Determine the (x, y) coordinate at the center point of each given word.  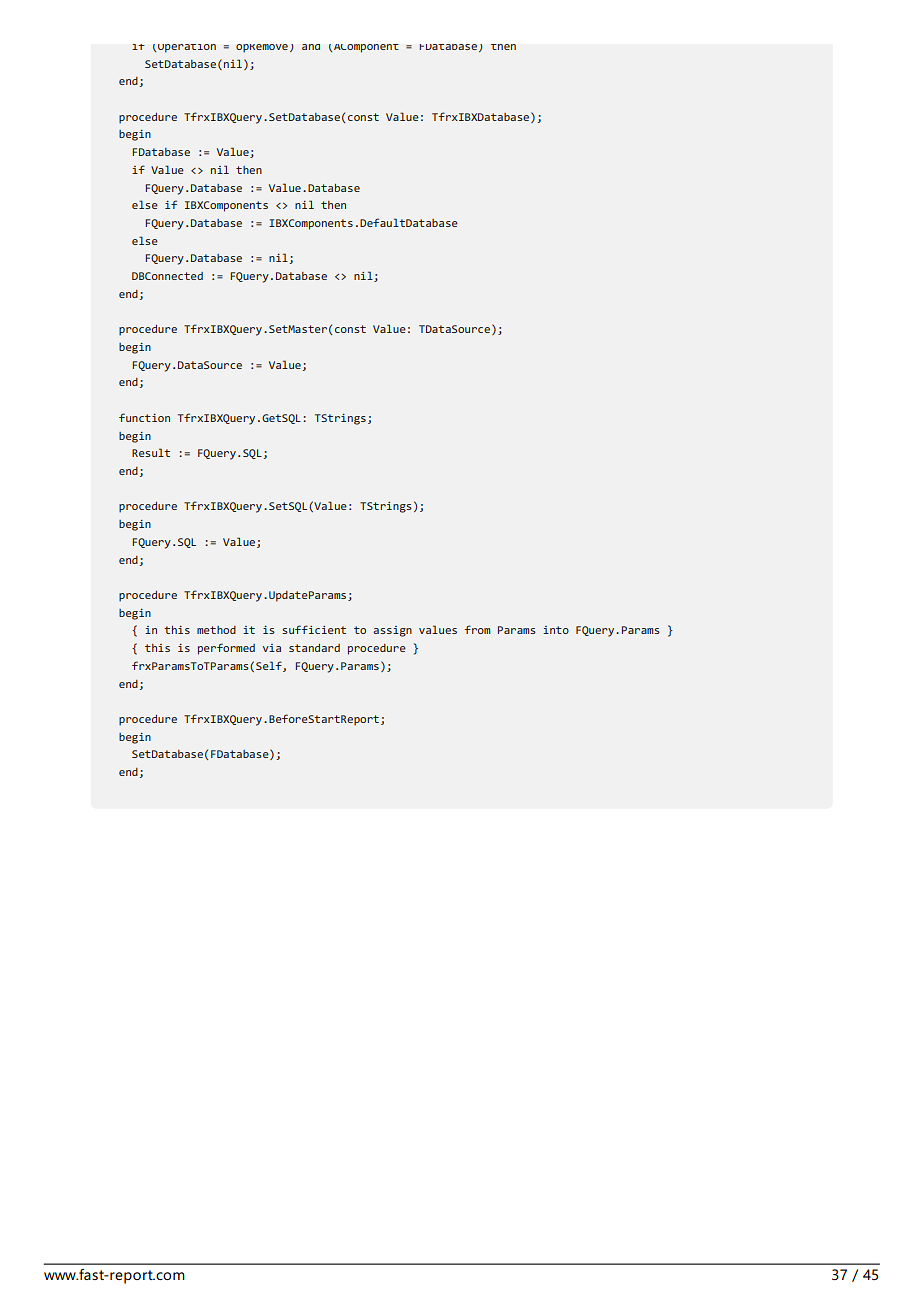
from (477, 629)
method (216, 630)
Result (151, 452)
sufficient (314, 629)
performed (226, 649)
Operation (186, 48)
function (144, 417)
